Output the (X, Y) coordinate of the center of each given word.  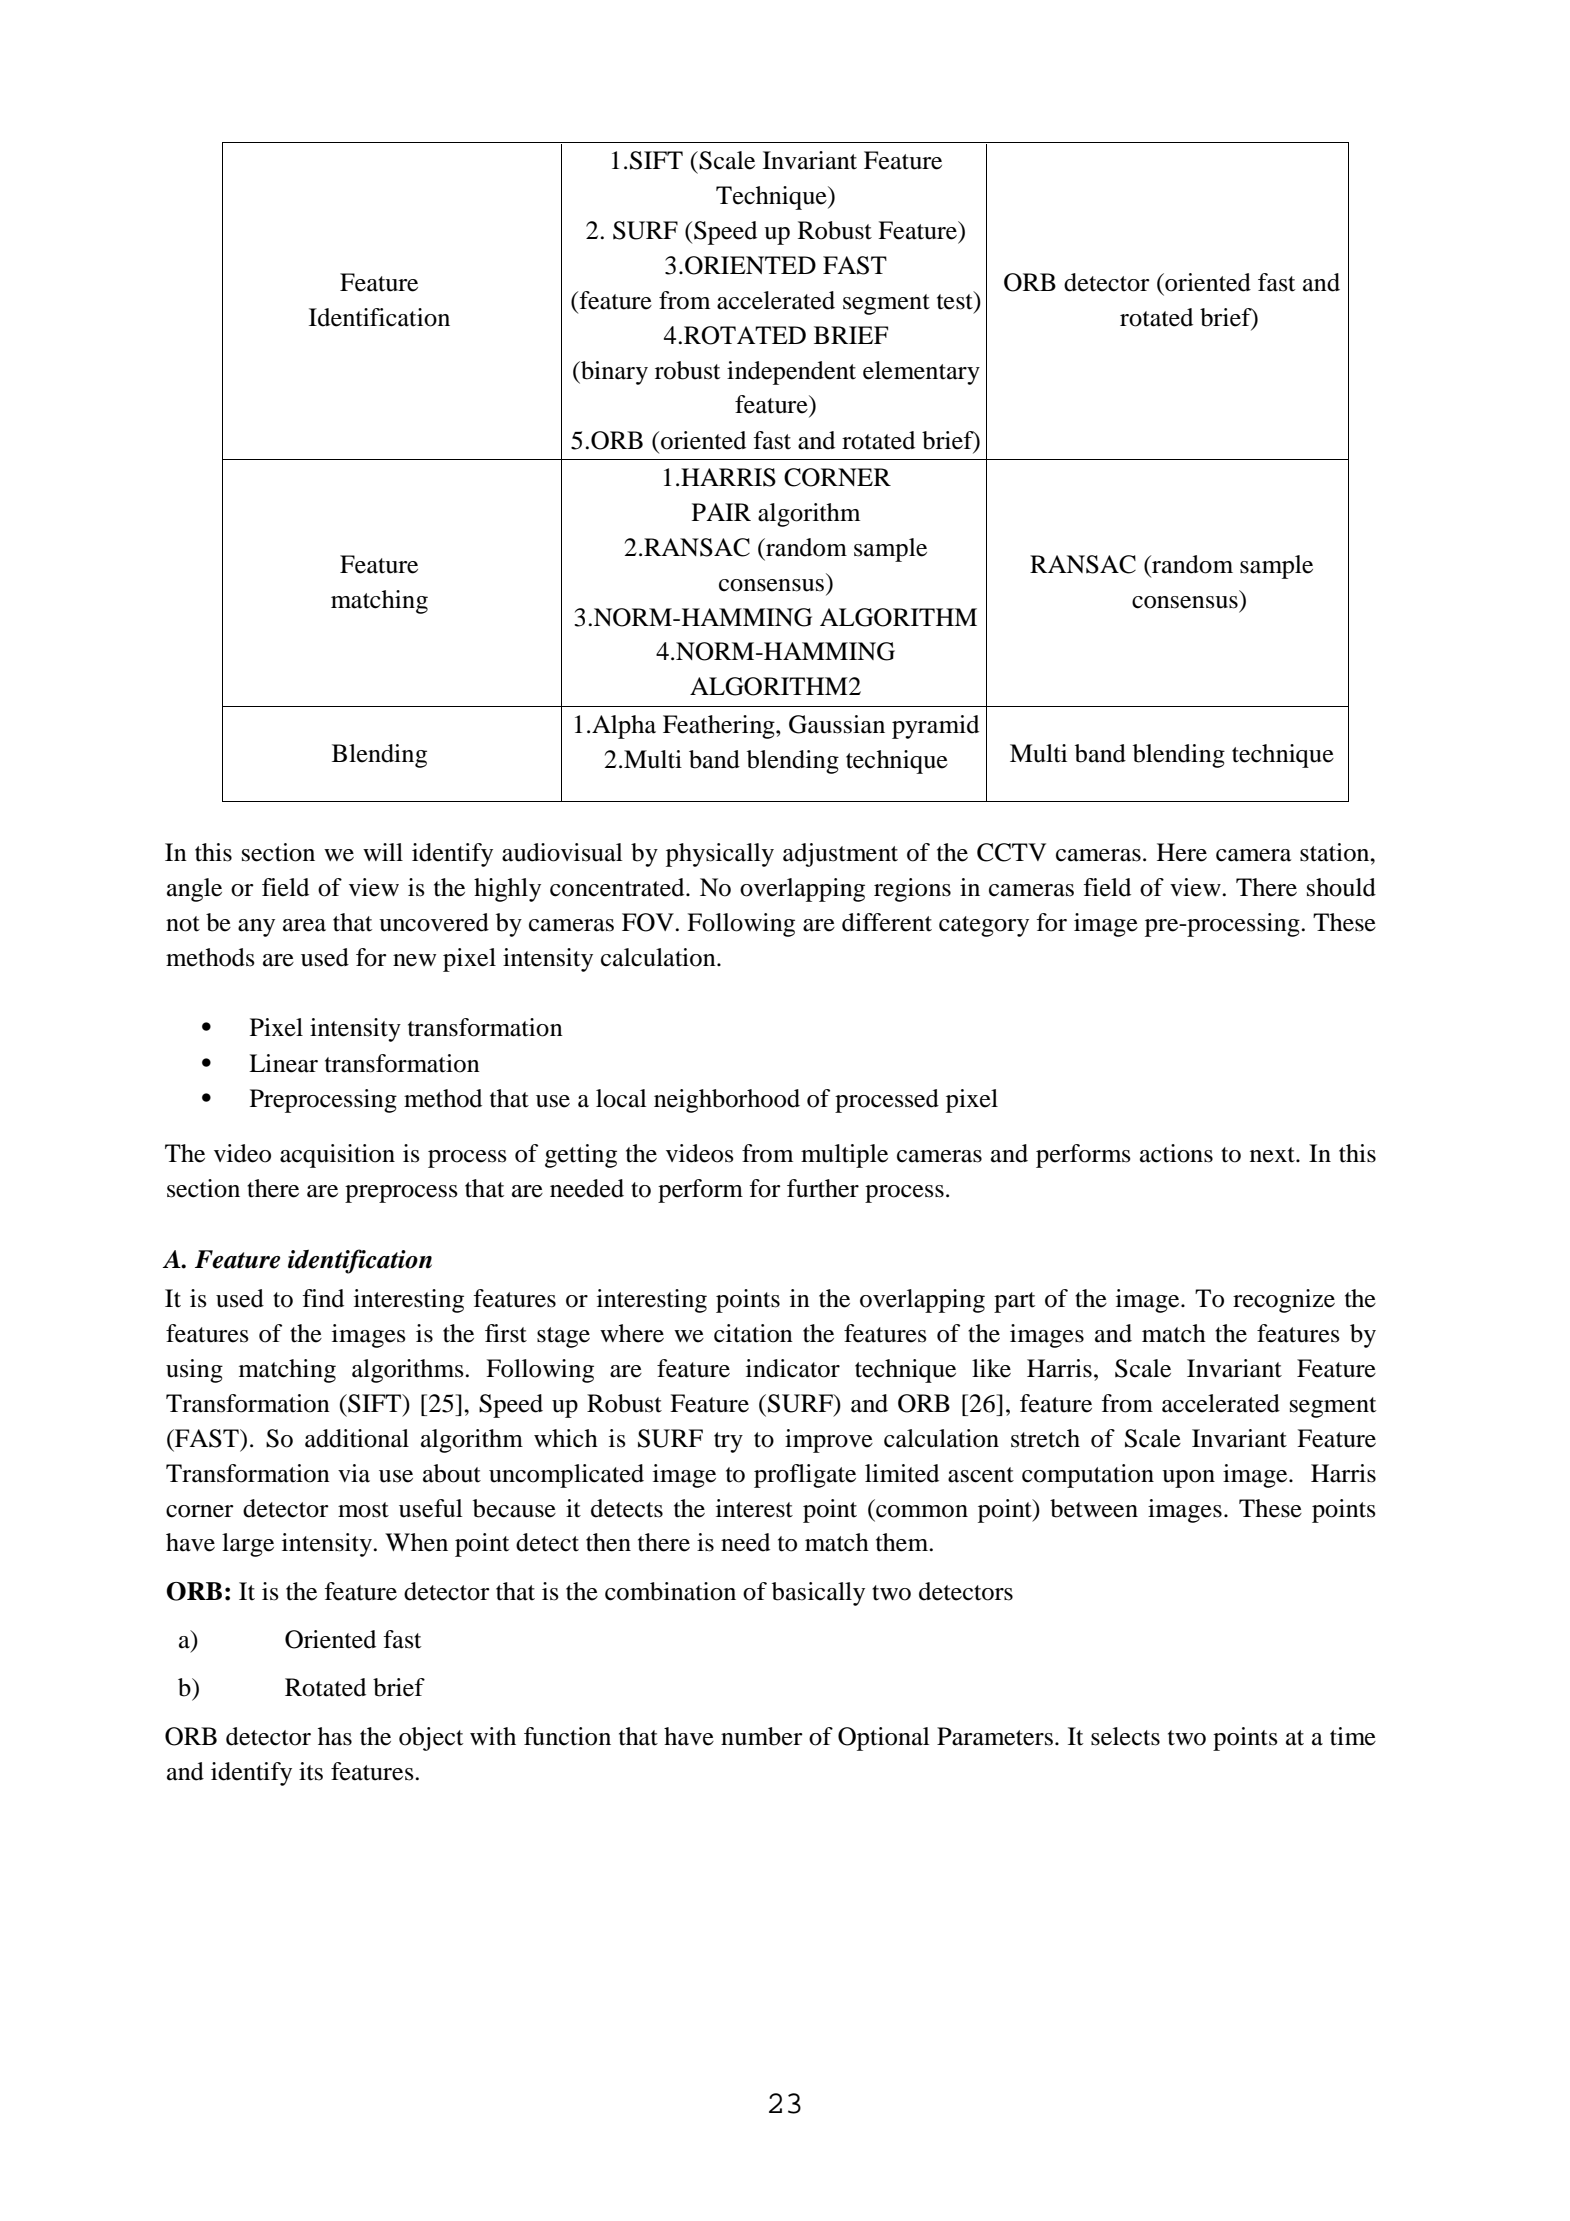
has (335, 1736)
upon (1188, 1479)
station (1336, 852)
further (823, 1188)
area (304, 925)
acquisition (337, 1156)
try (728, 1442)
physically (720, 855)
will (383, 852)
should (1341, 887)
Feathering (720, 727)
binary (613, 373)
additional (357, 1438)
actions (1176, 1153)
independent (791, 373)
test (956, 300)
